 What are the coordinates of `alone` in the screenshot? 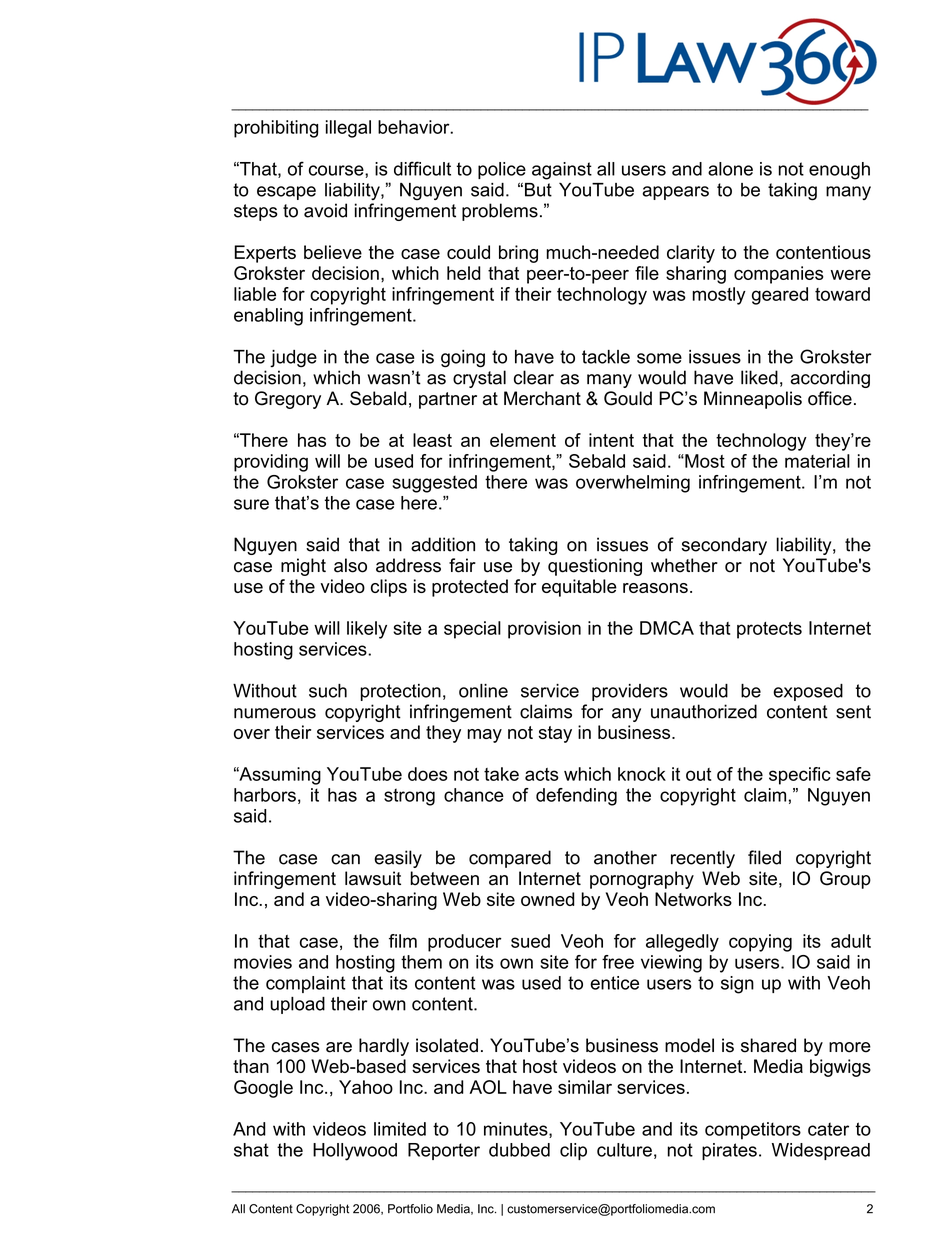 It's located at (730, 169).
